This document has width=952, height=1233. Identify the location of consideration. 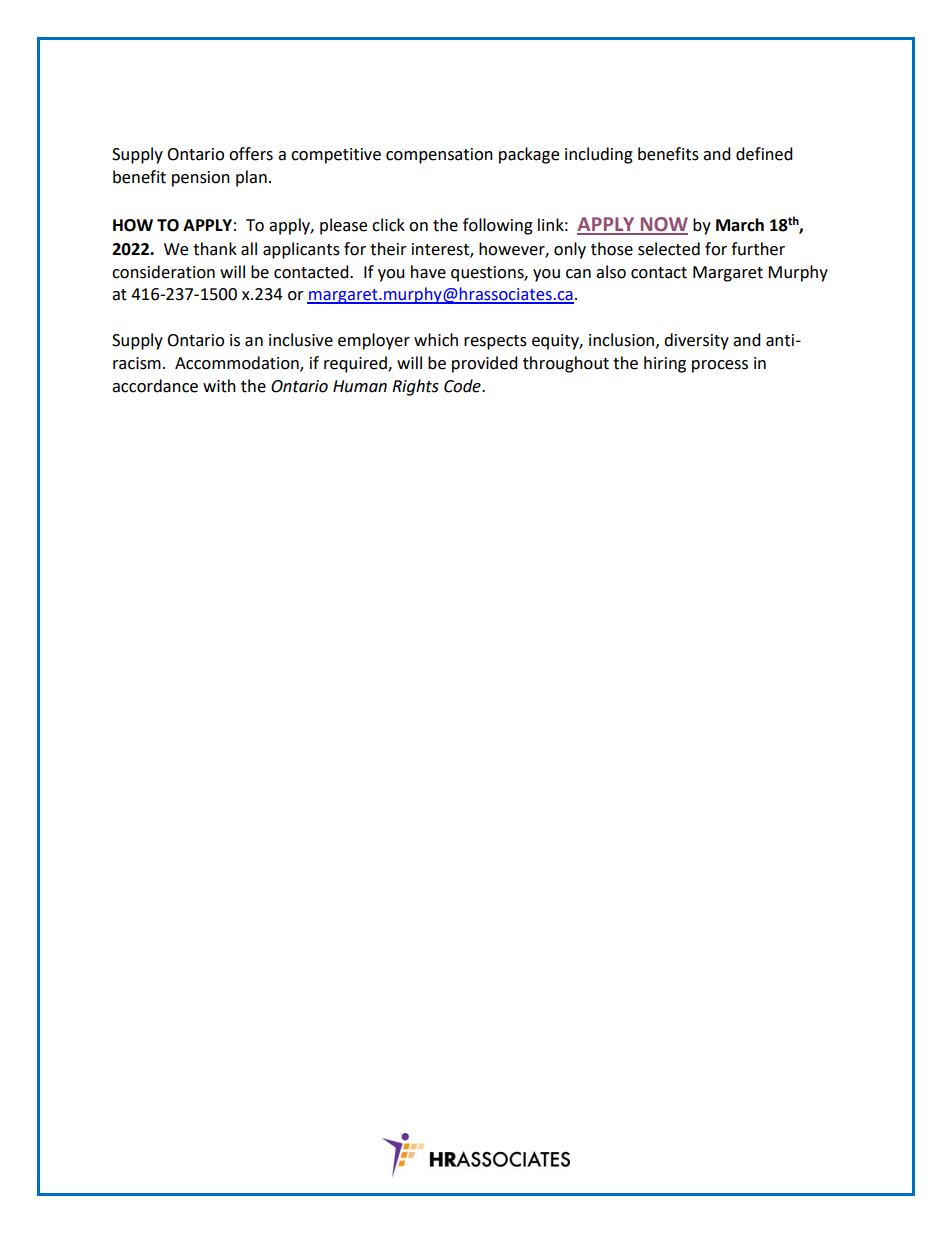
(163, 272).
